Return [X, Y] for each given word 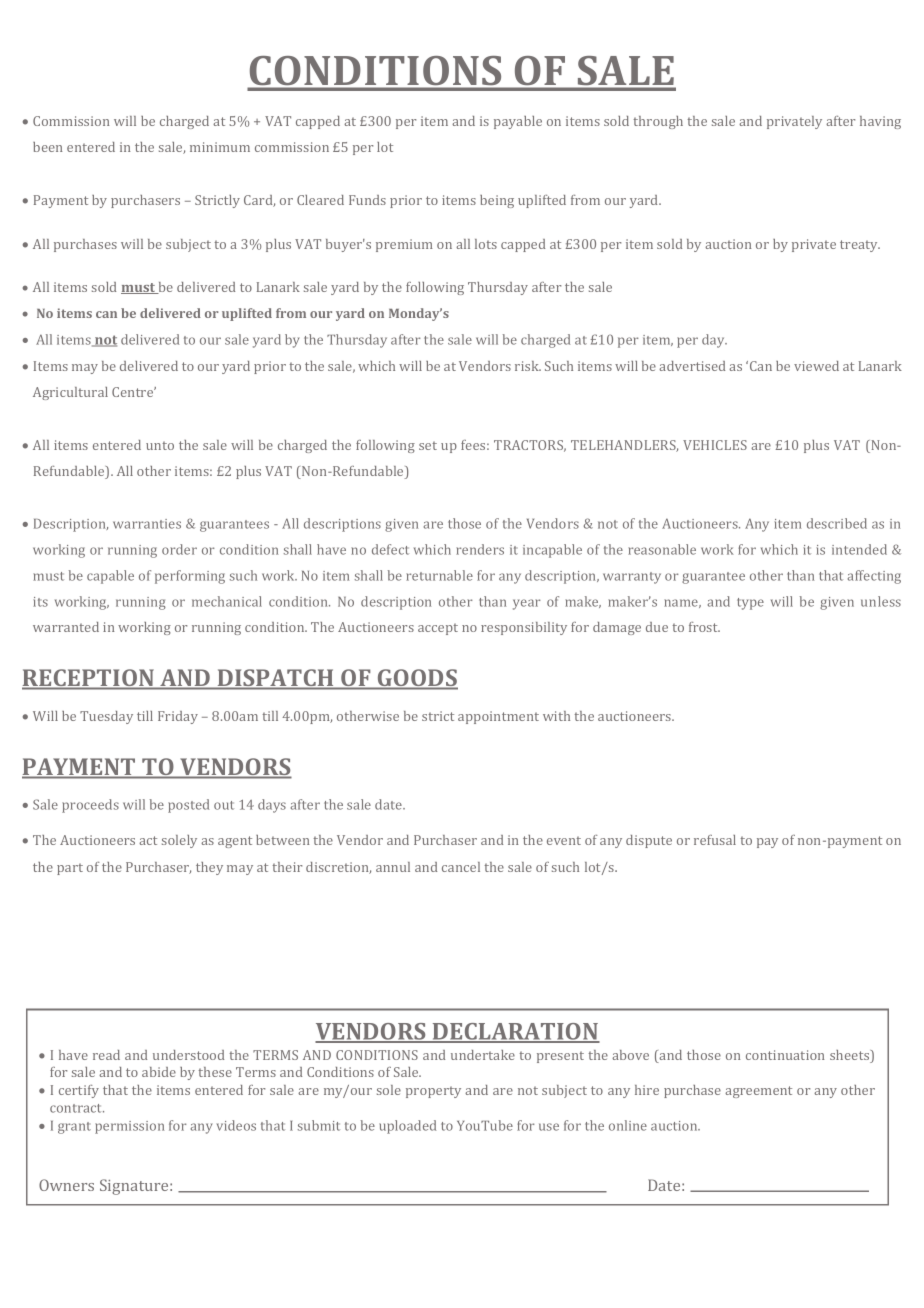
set [428, 445]
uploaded [407, 1127]
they [209, 868]
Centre [134, 392]
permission [129, 1127]
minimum [220, 147]
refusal [715, 840]
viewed [816, 366]
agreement [758, 1092]
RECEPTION [89, 679]
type [750, 604]
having [880, 122]
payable [518, 122]
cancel [461, 867]
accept [438, 629]
